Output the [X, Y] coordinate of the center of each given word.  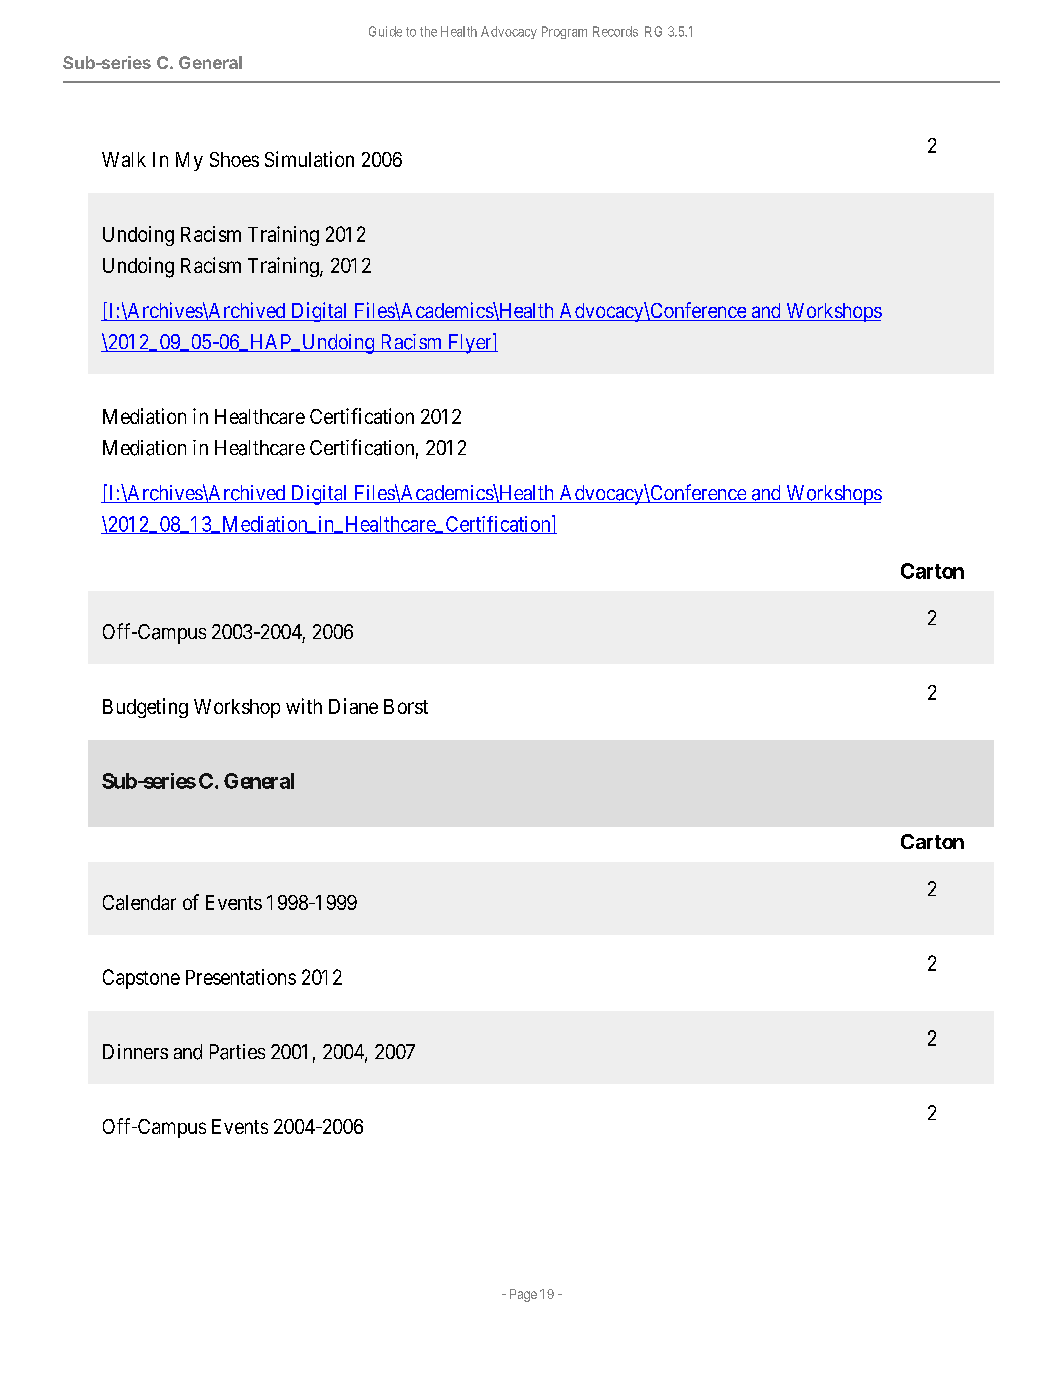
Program [564, 32]
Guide [385, 31]
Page [523, 1295]
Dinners [135, 1051]
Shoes [234, 159]
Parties [237, 1052]
